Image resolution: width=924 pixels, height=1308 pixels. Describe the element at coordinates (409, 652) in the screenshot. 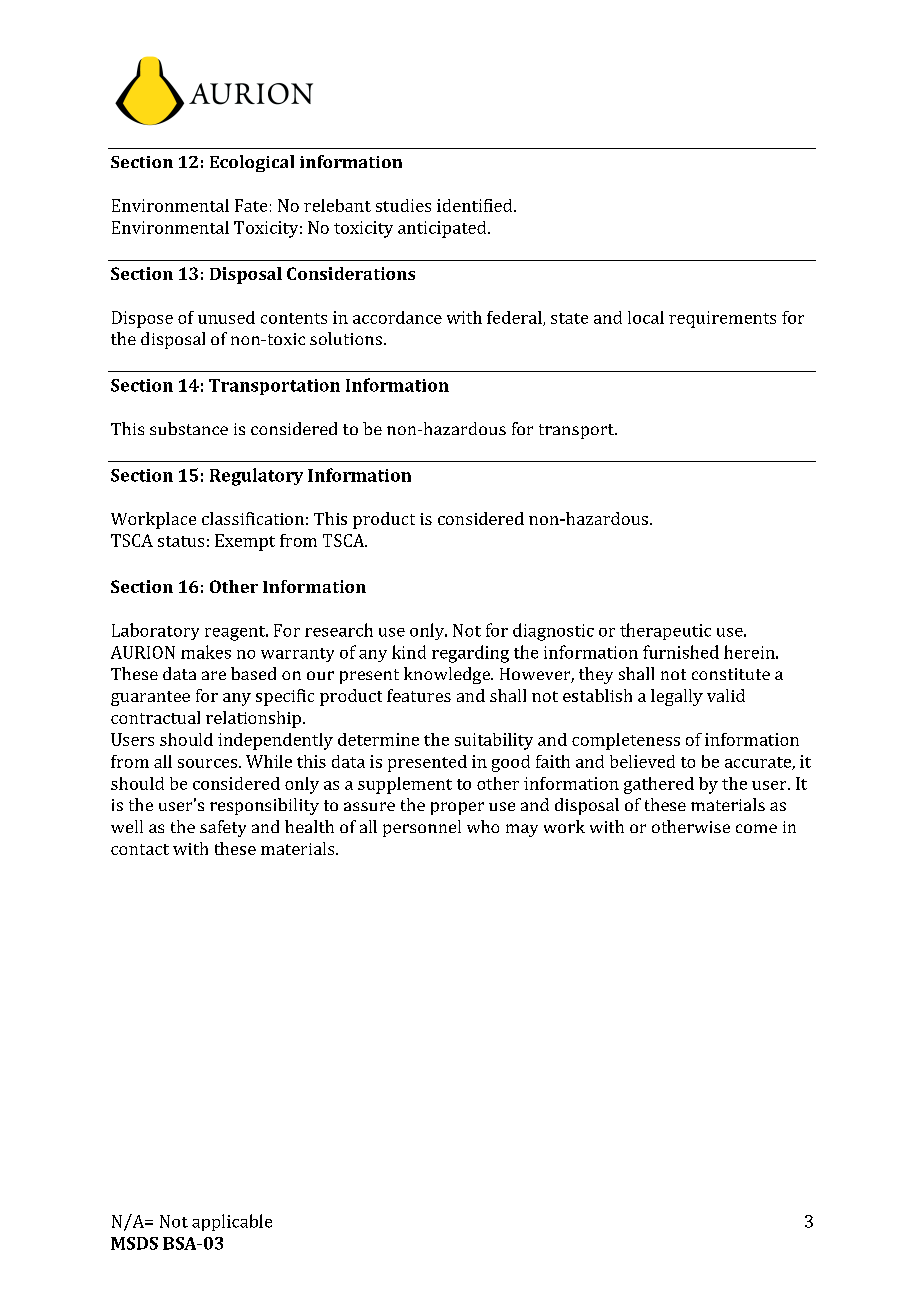

I see `kind` at that location.
